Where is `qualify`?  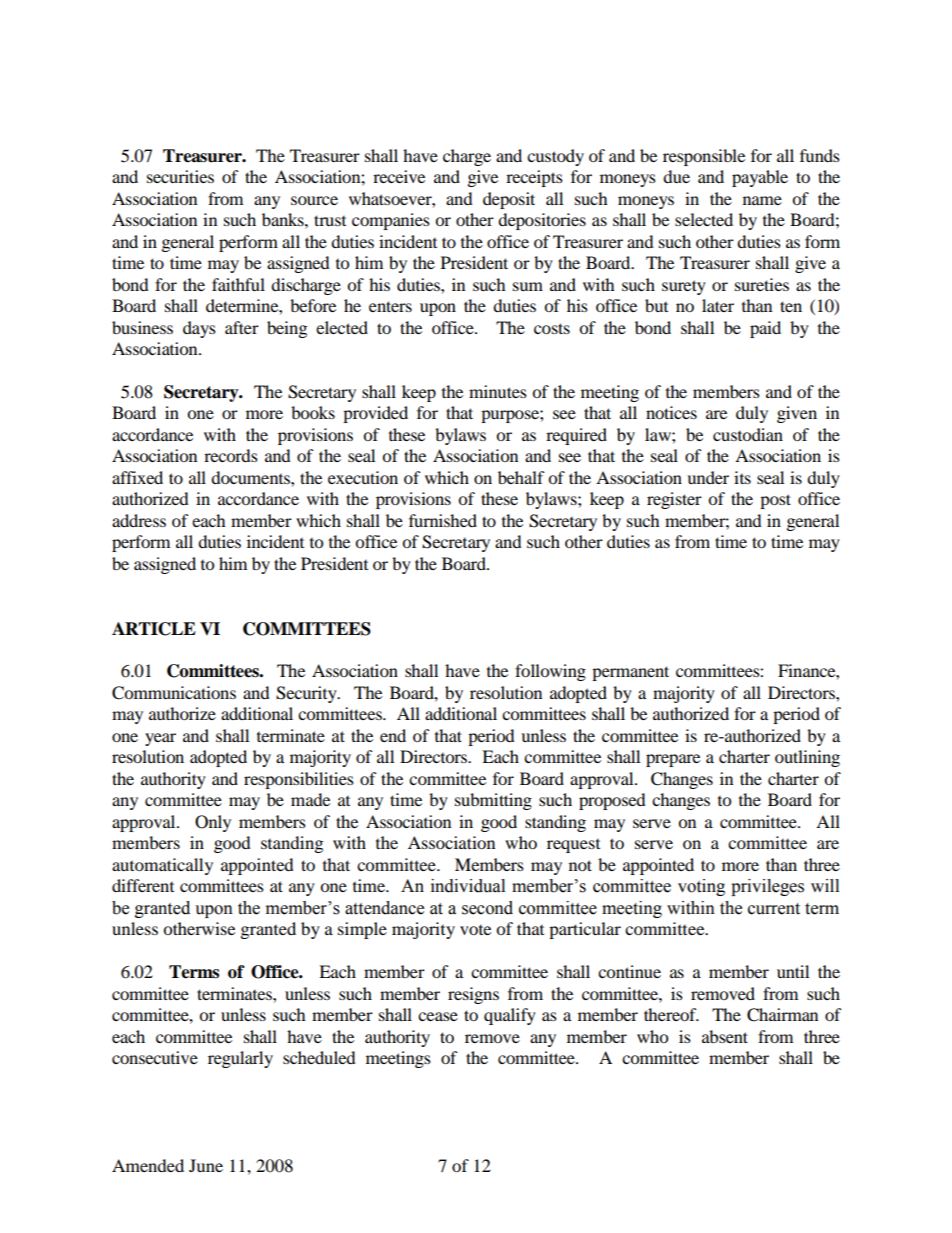 qualify is located at coordinates (510, 1016).
